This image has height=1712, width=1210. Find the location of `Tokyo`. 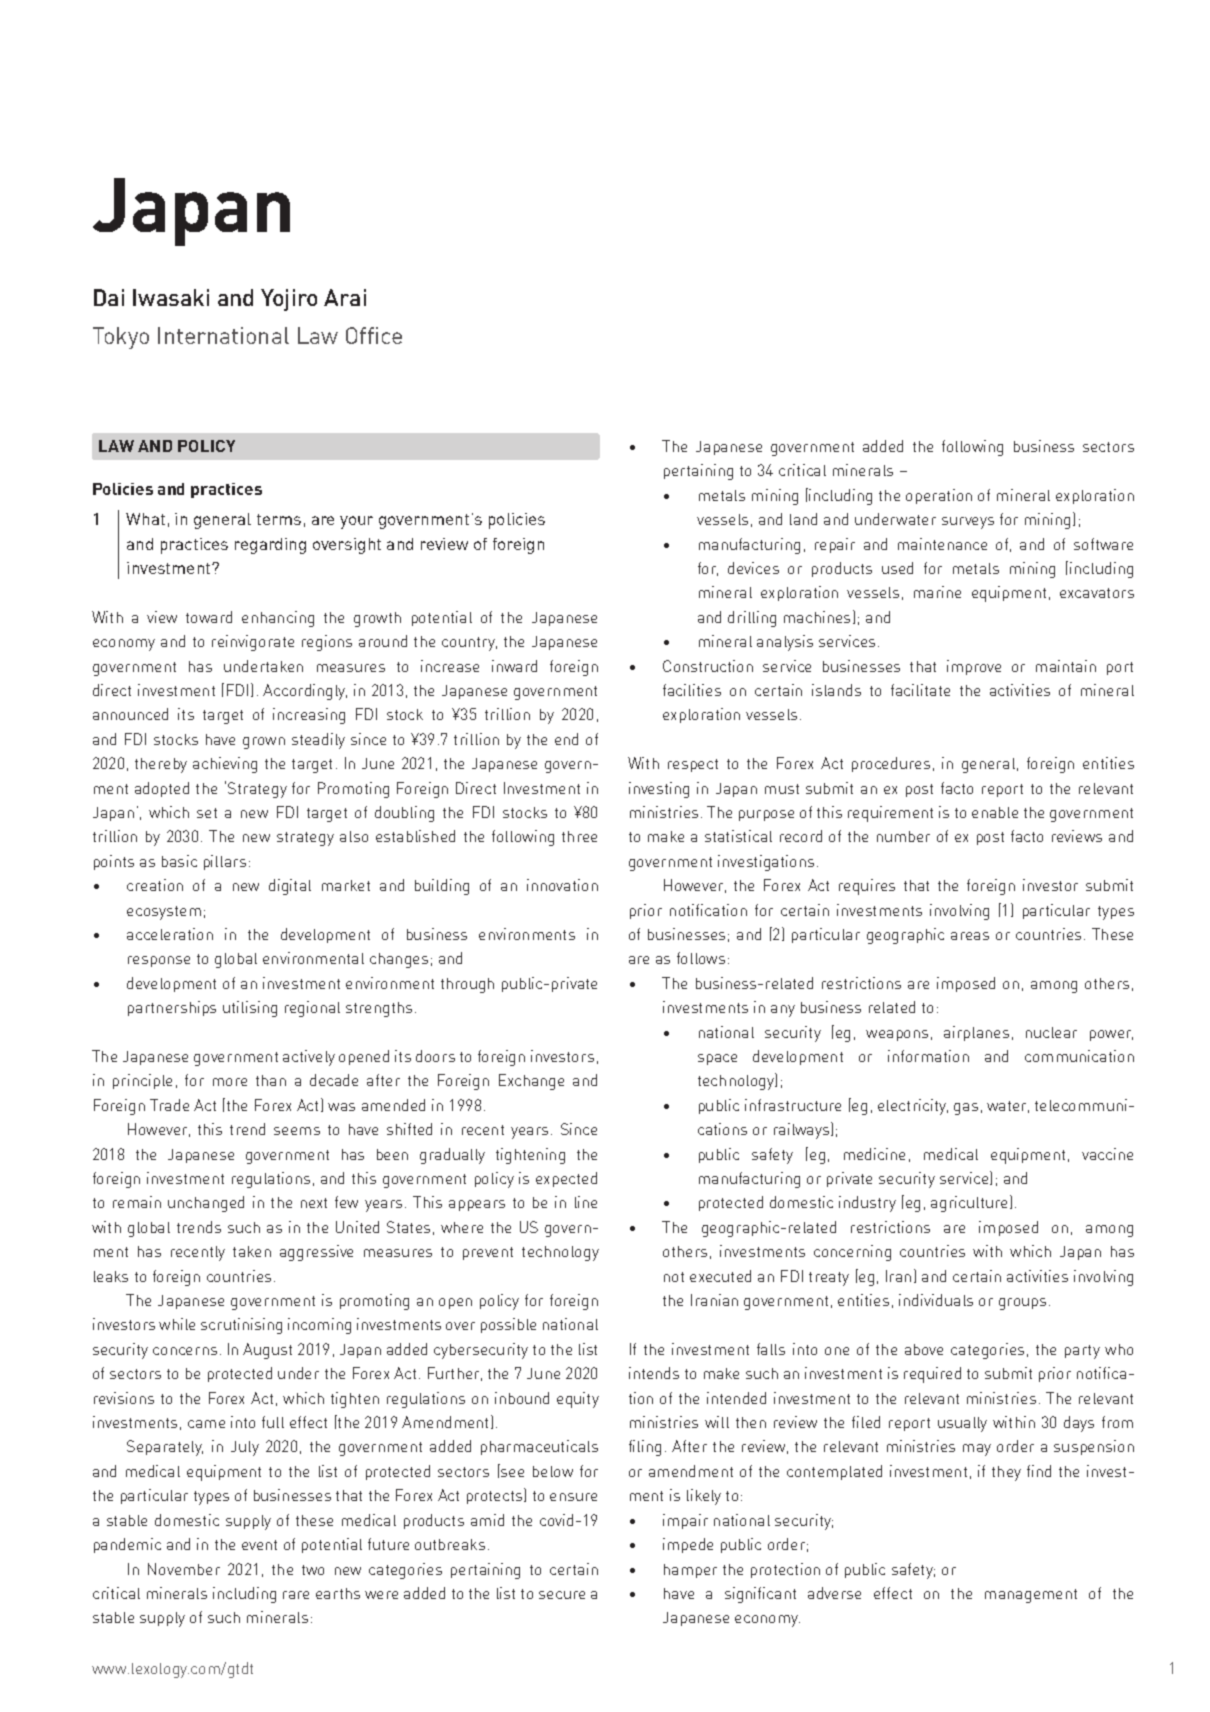

Tokyo is located at coordinates (121, 338).
